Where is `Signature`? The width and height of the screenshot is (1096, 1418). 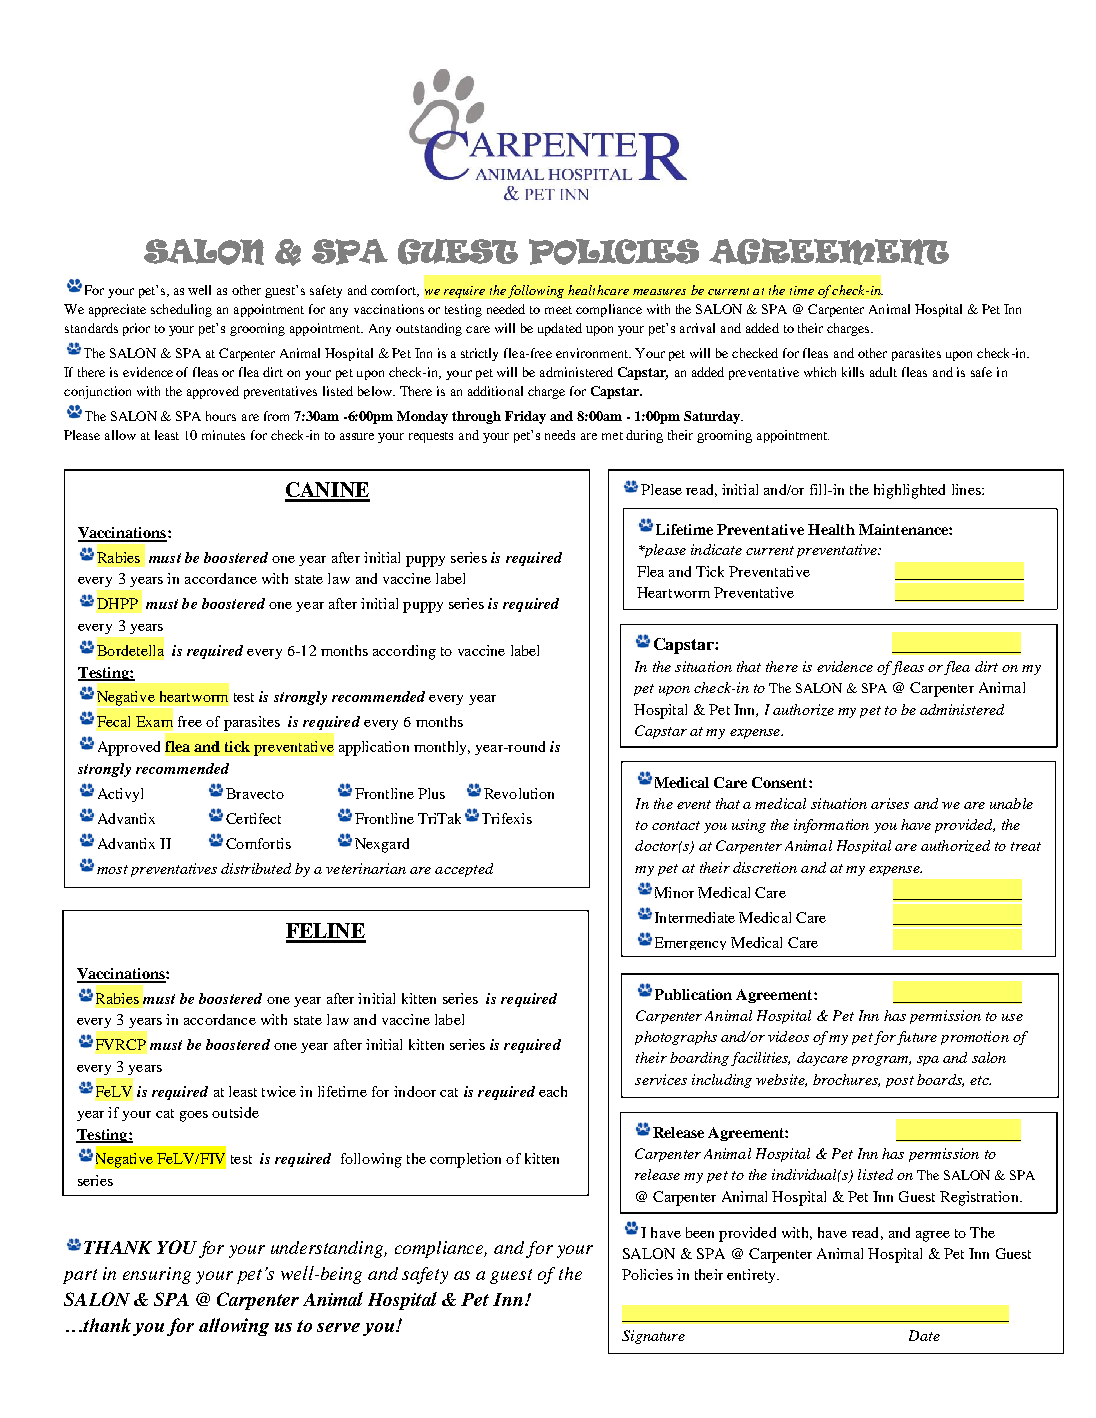 Signature is located at coordinates (653, 1337).
